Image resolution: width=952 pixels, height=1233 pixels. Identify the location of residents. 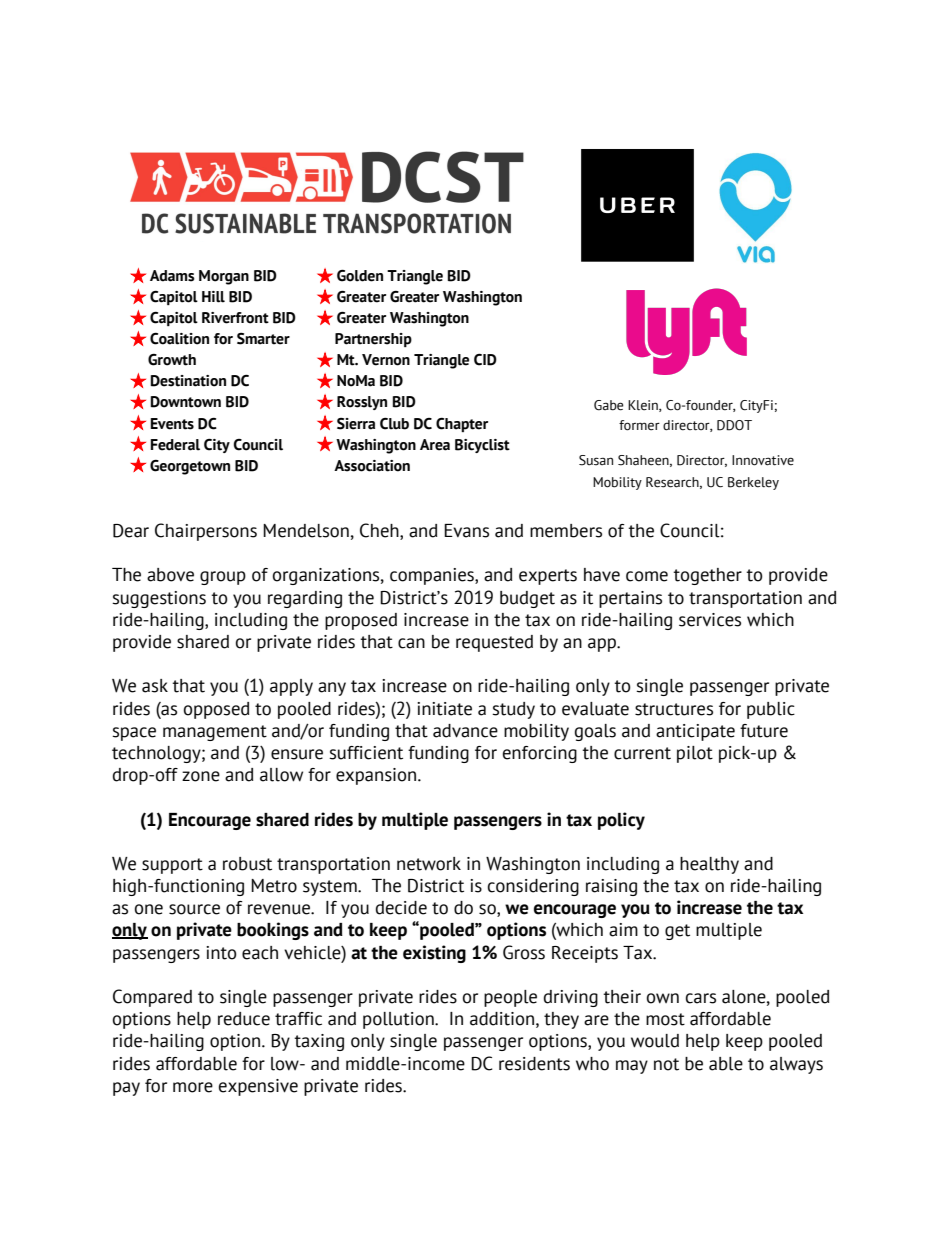
(534, 1064).
